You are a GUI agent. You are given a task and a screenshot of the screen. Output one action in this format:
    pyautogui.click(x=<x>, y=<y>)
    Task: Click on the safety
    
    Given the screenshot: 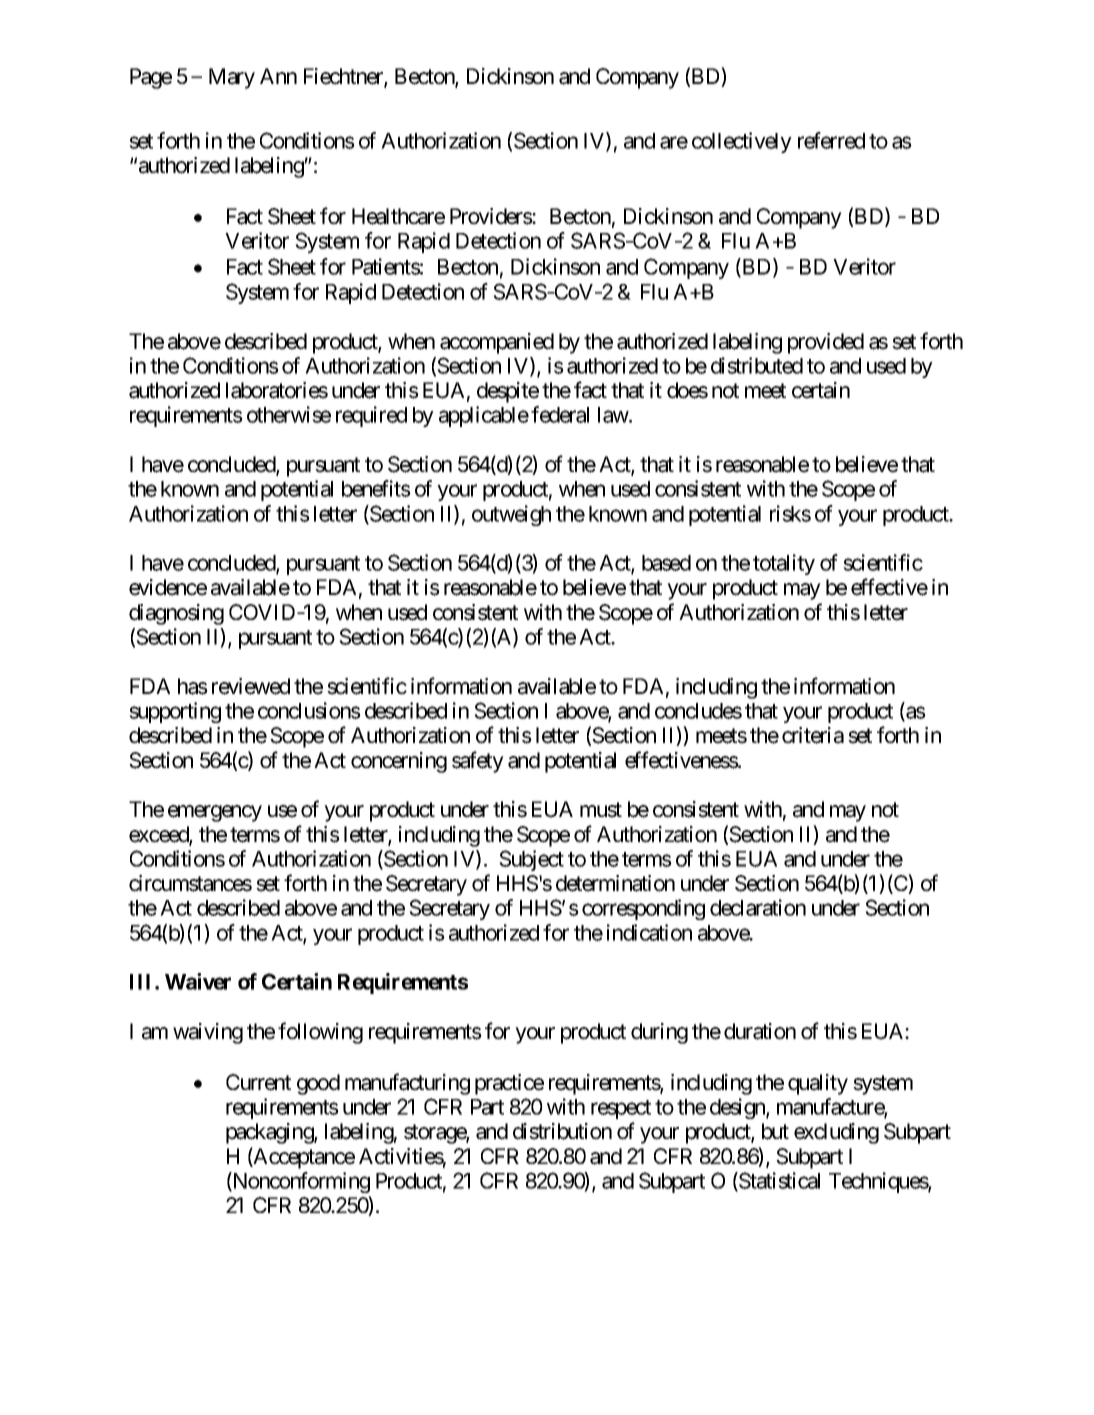 What is the action you would take?
    pyautogui.click(x=478, y=762)
